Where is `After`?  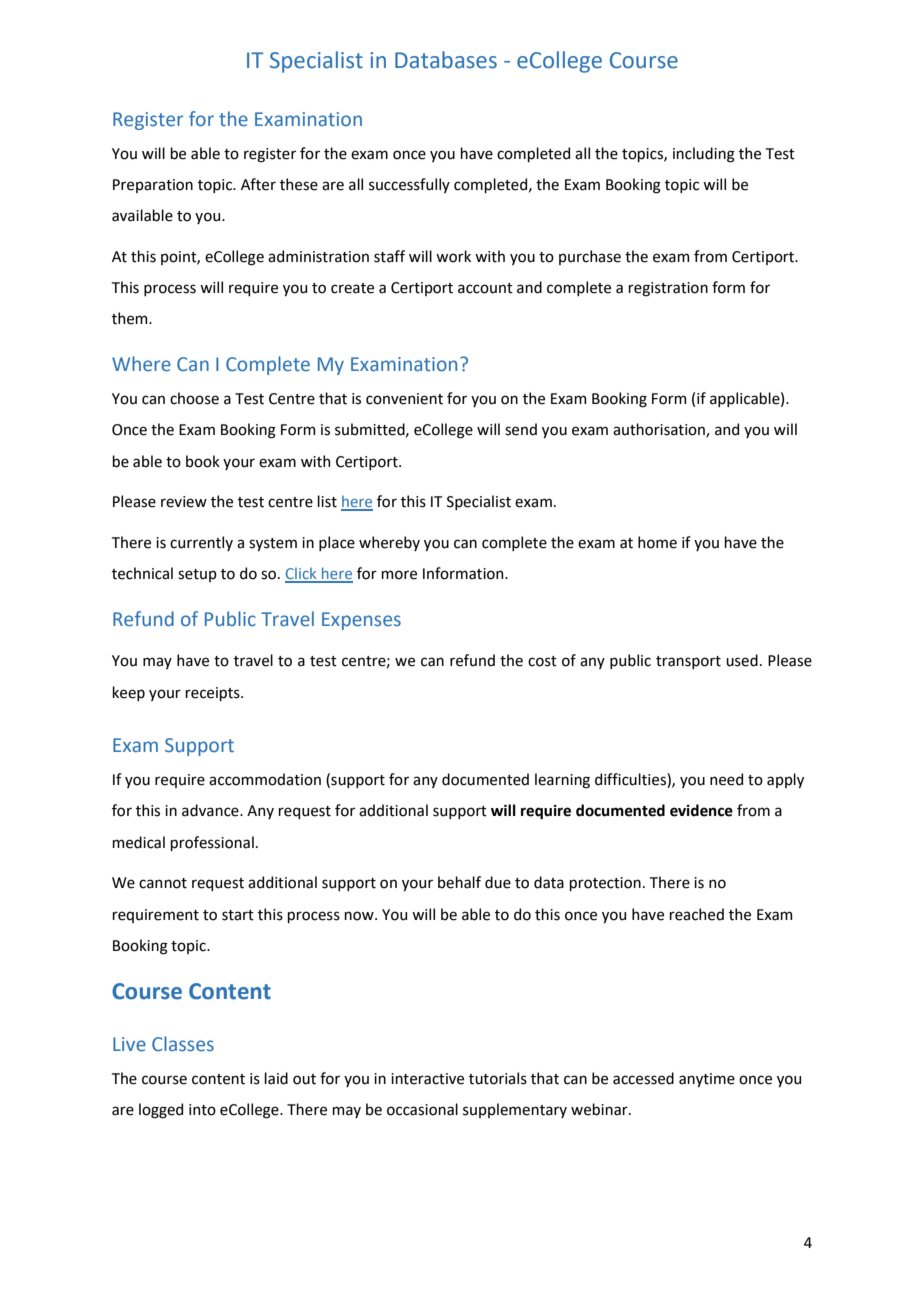
After is located at coordinates (258, 184).
